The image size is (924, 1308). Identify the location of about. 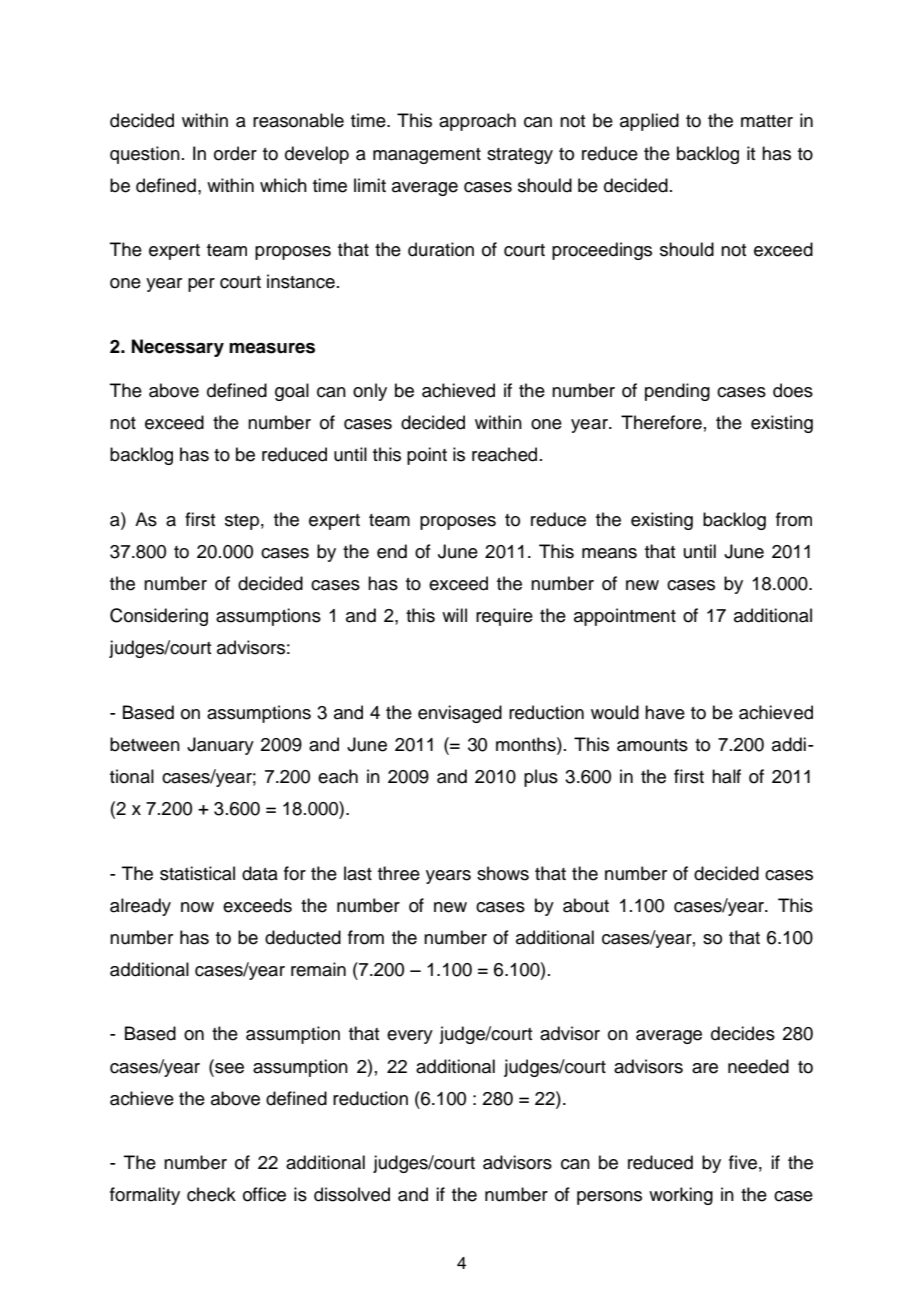
(586, 905).
